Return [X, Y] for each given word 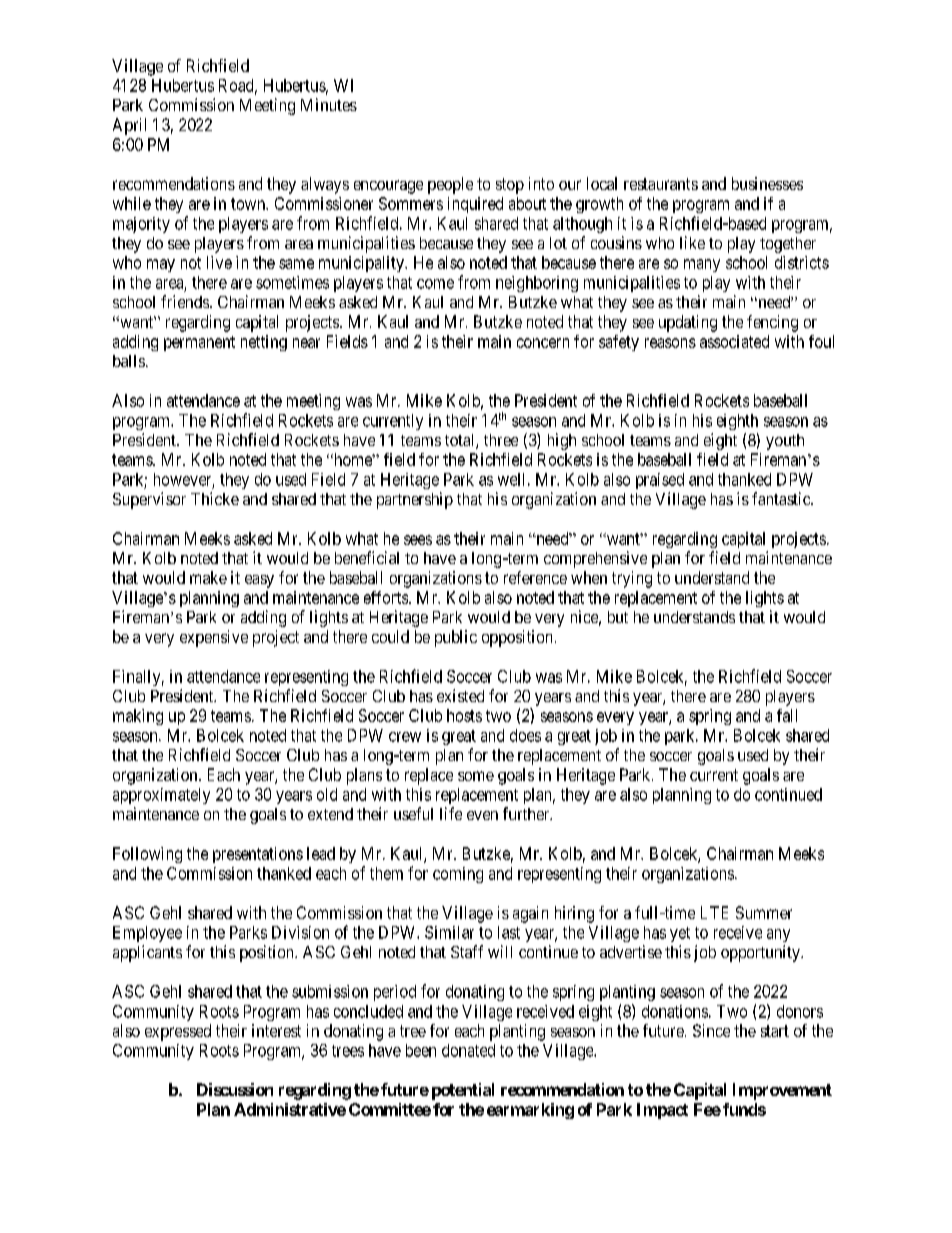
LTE [714, 912]
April [129, 126]
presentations [258, 855]
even [482, 815]
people [450, 185]
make [208, 577]
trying [632, 579]
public [456, 638]
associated [734, 341]
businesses [767, 183]
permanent [199, 343]
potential [463, 1091]
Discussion [235, 1089]
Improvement [782, 1091]
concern [543, 343]
